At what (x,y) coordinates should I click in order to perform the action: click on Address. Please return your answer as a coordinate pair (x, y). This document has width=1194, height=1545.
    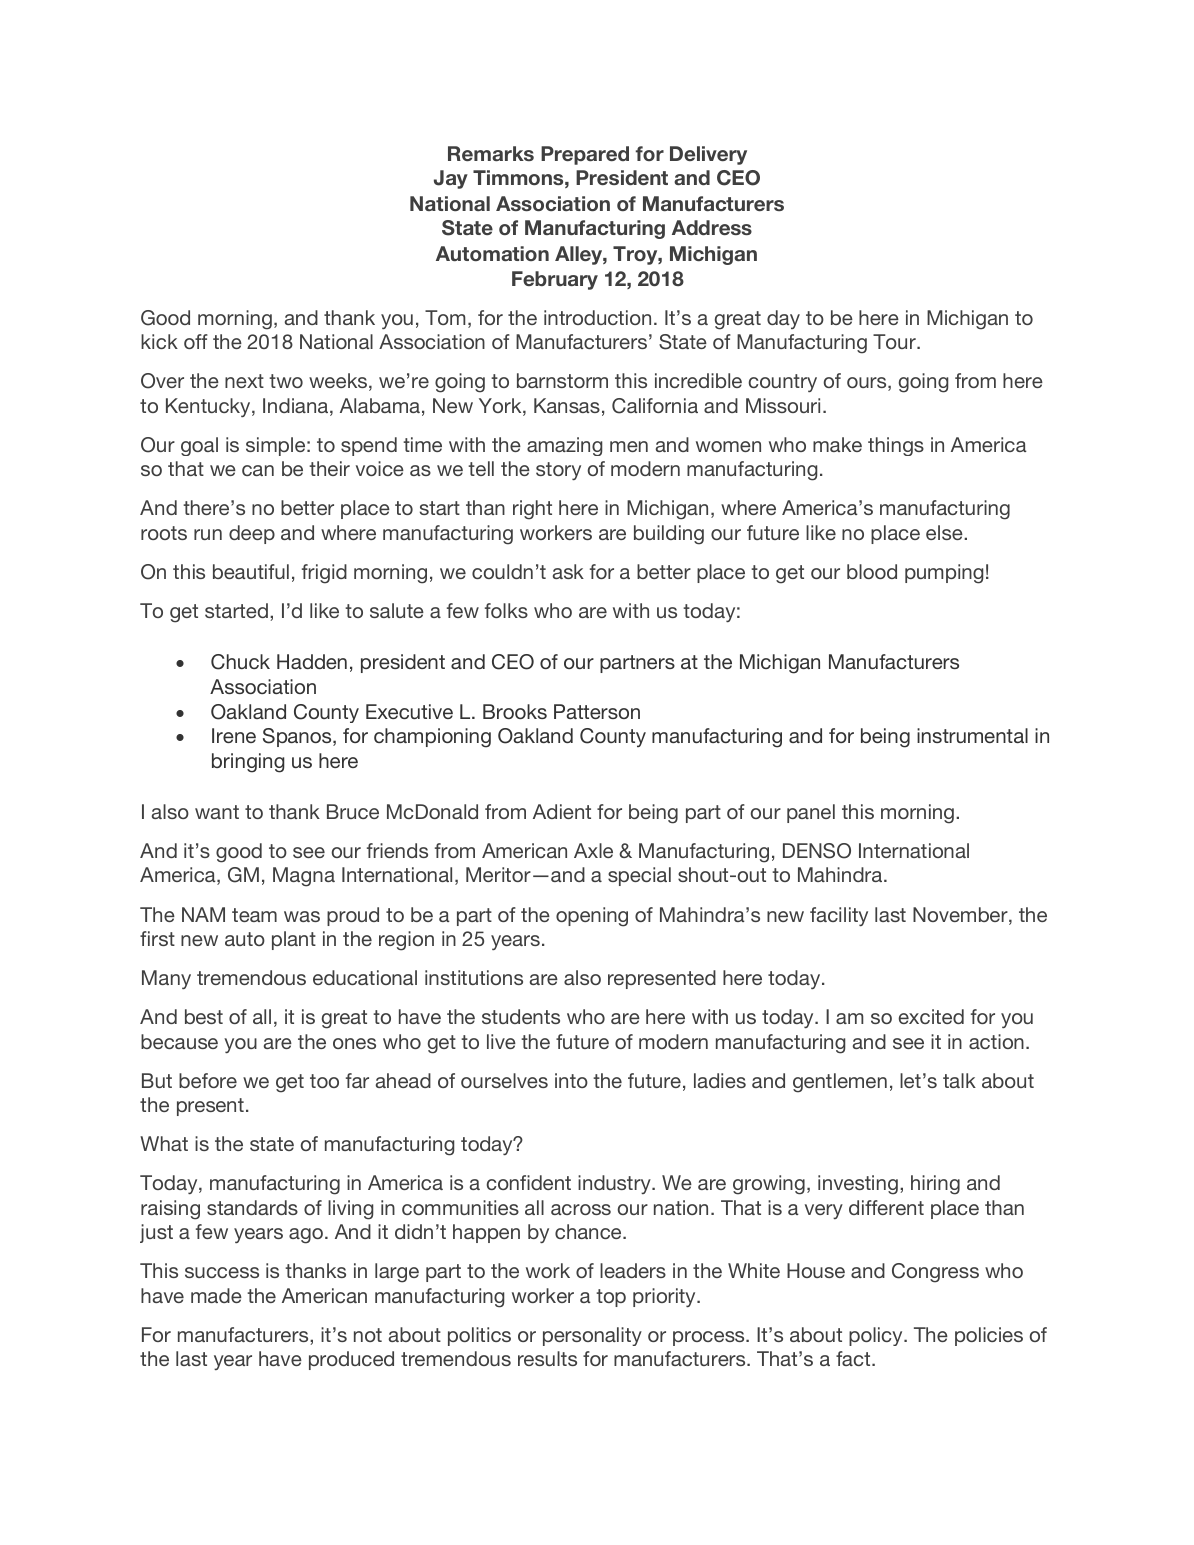
    Looking at the image, I should click on (712, 227).
